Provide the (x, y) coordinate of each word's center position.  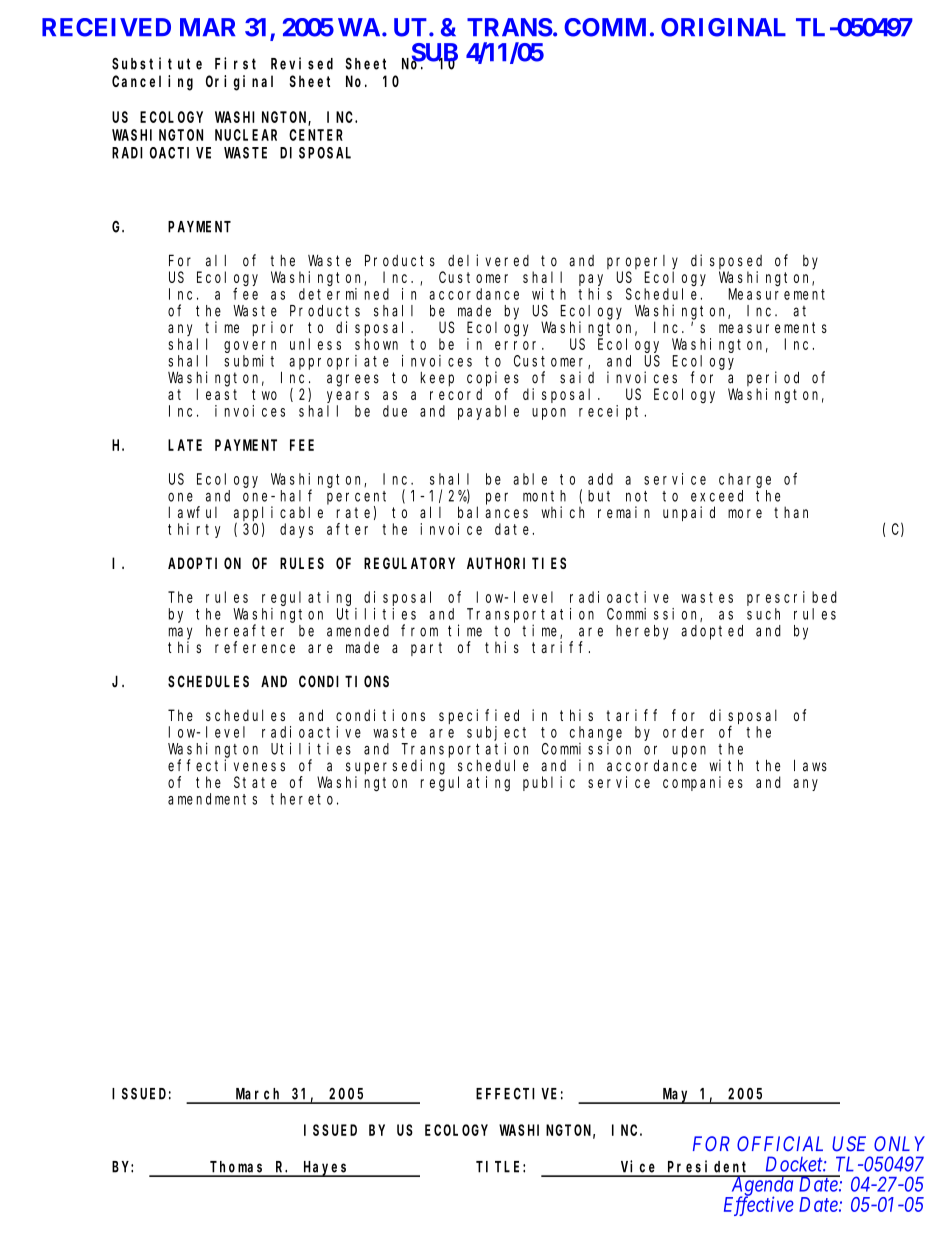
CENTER (316, 135)
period (773, 378)
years (348, 397)
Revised (302, 63)
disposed (726, 261)
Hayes (326, 1169)
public (549, 783)
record (456, 394)
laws (810, 765)
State (255, 782)
